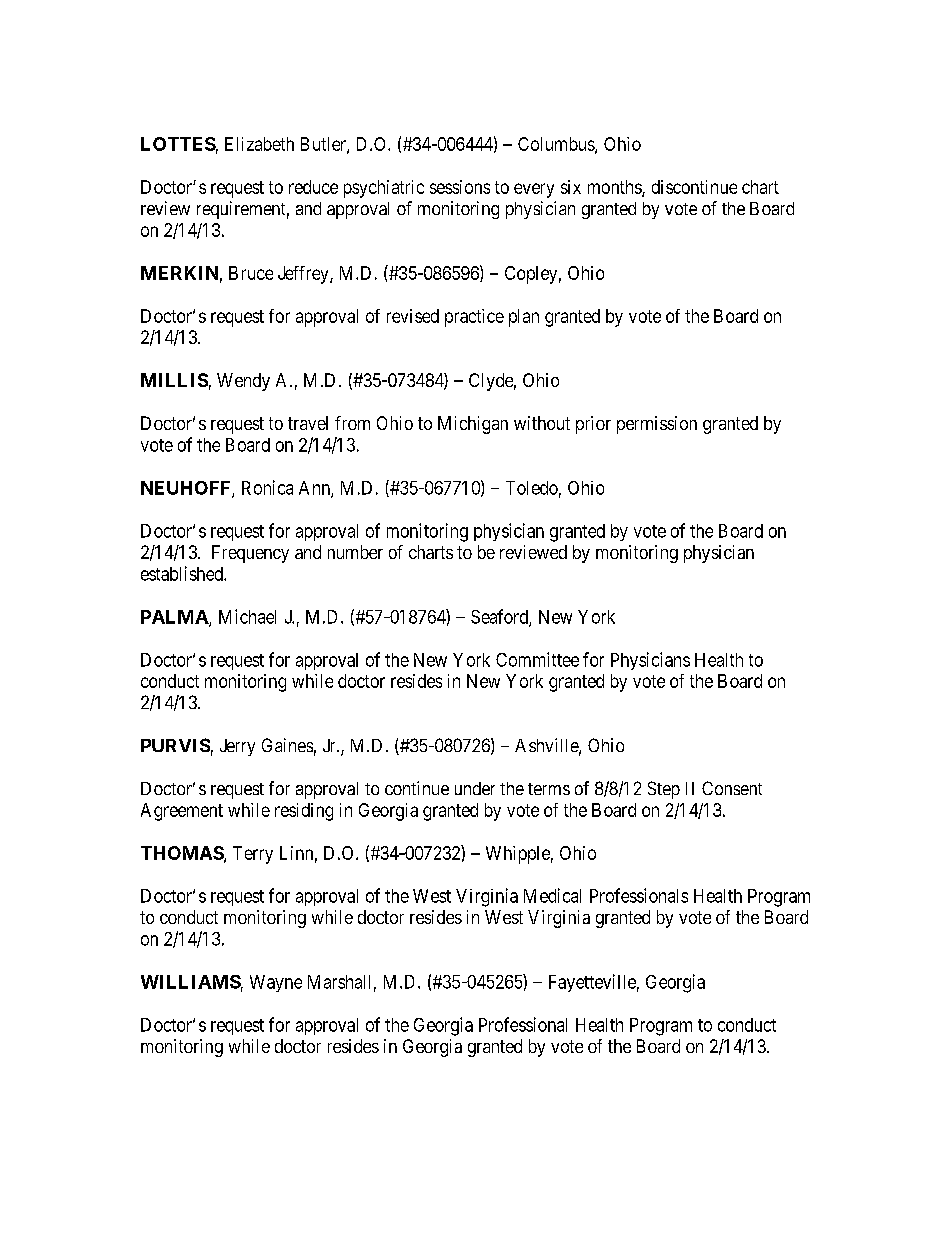 The width and height of the screenshot is (952, 1233). What do you see at coordinates (657, 425) in the screenshot?
I see `permission` at bounding box center [657, 425].
